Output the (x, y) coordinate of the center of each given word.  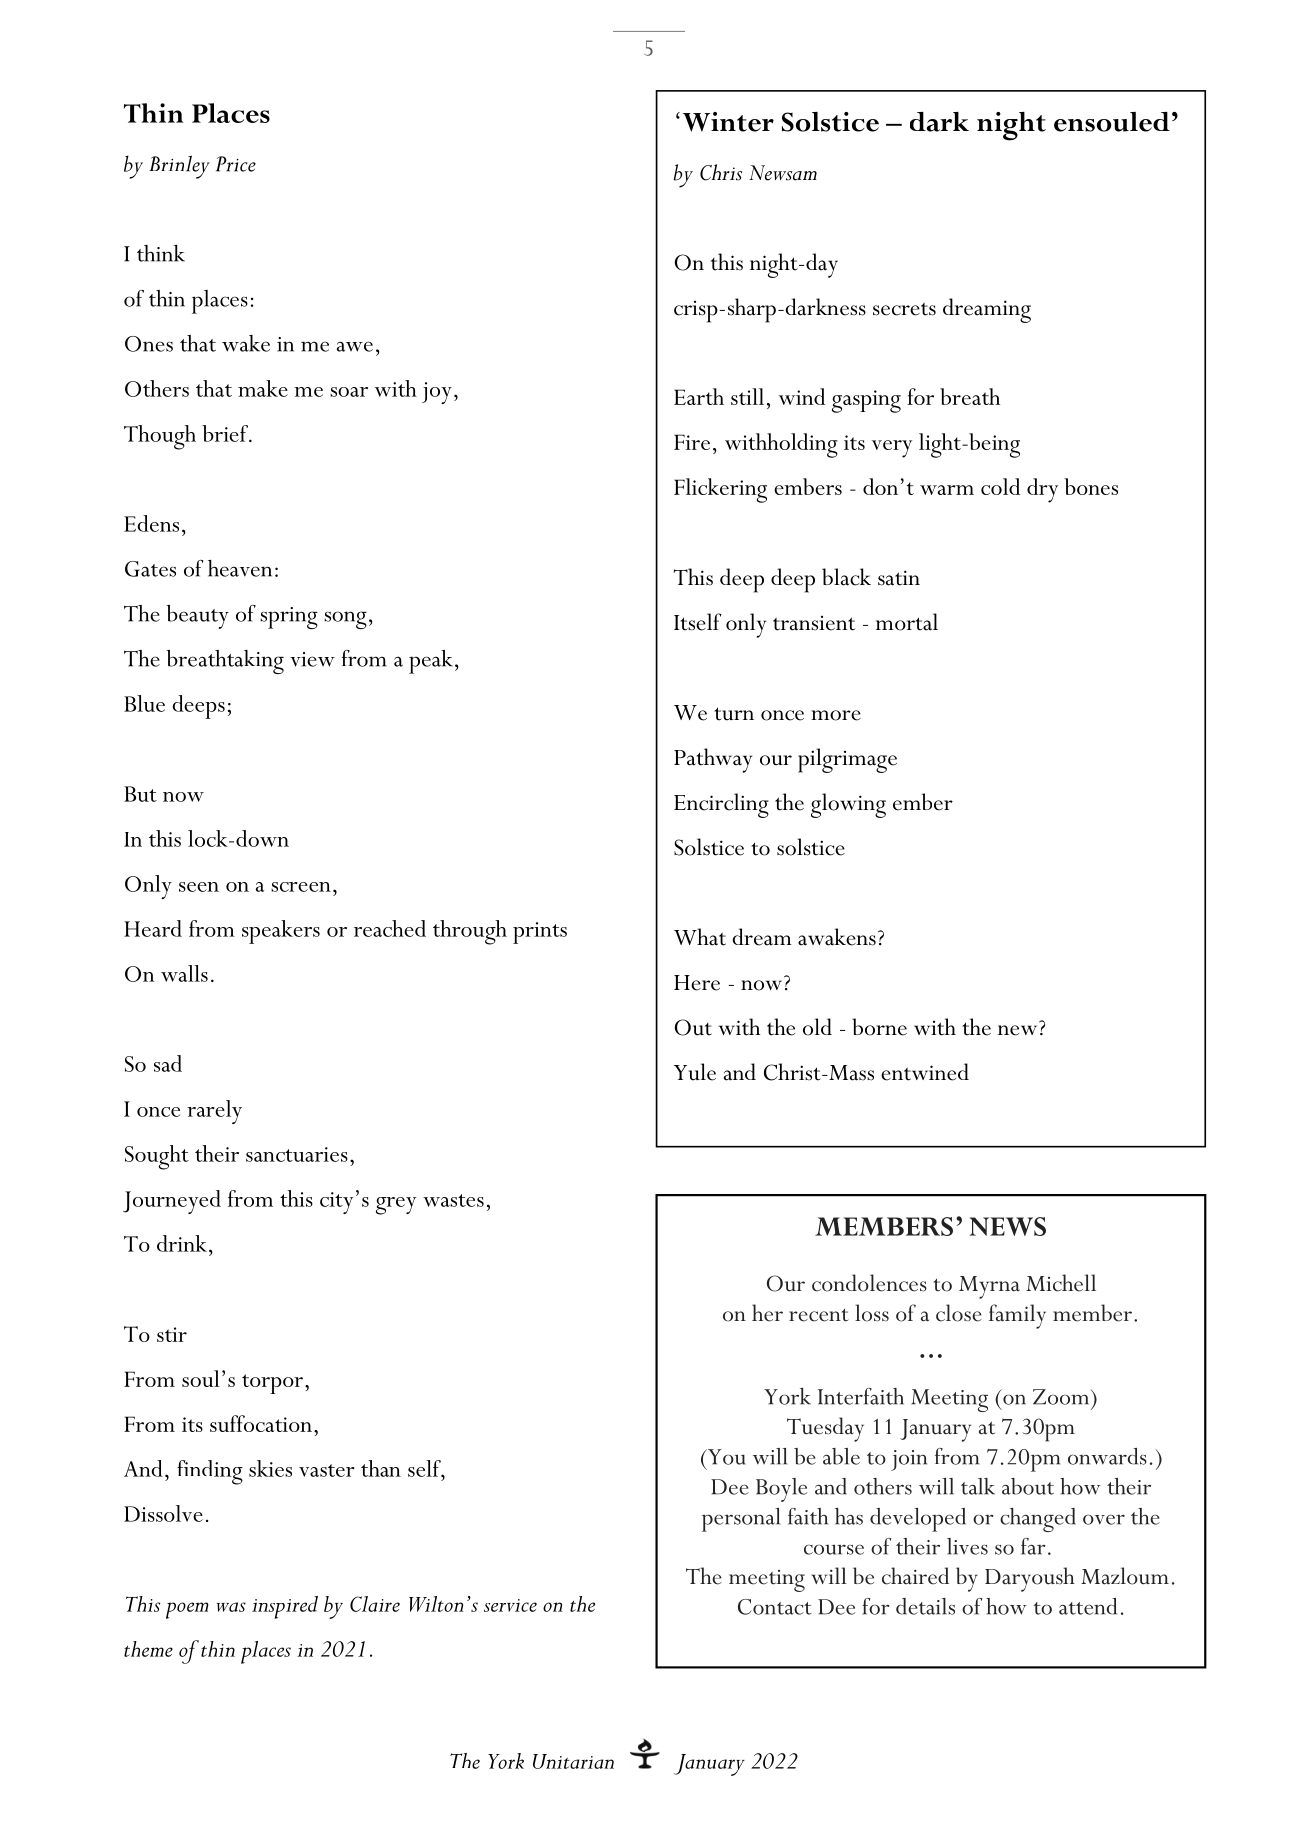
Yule (695, 1072)
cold (1000, 486)
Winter (728, 122)
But (140, 794)
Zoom (1062, 1397)
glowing (848, 805)
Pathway (713, 760)
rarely (214, 1112)
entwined (925, 1072)
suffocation (261, 1423)
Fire (692, 442)
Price (236, 164)
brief (226, 433)
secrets (904, 309)
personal (741, 1520)
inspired (285, 1607)
